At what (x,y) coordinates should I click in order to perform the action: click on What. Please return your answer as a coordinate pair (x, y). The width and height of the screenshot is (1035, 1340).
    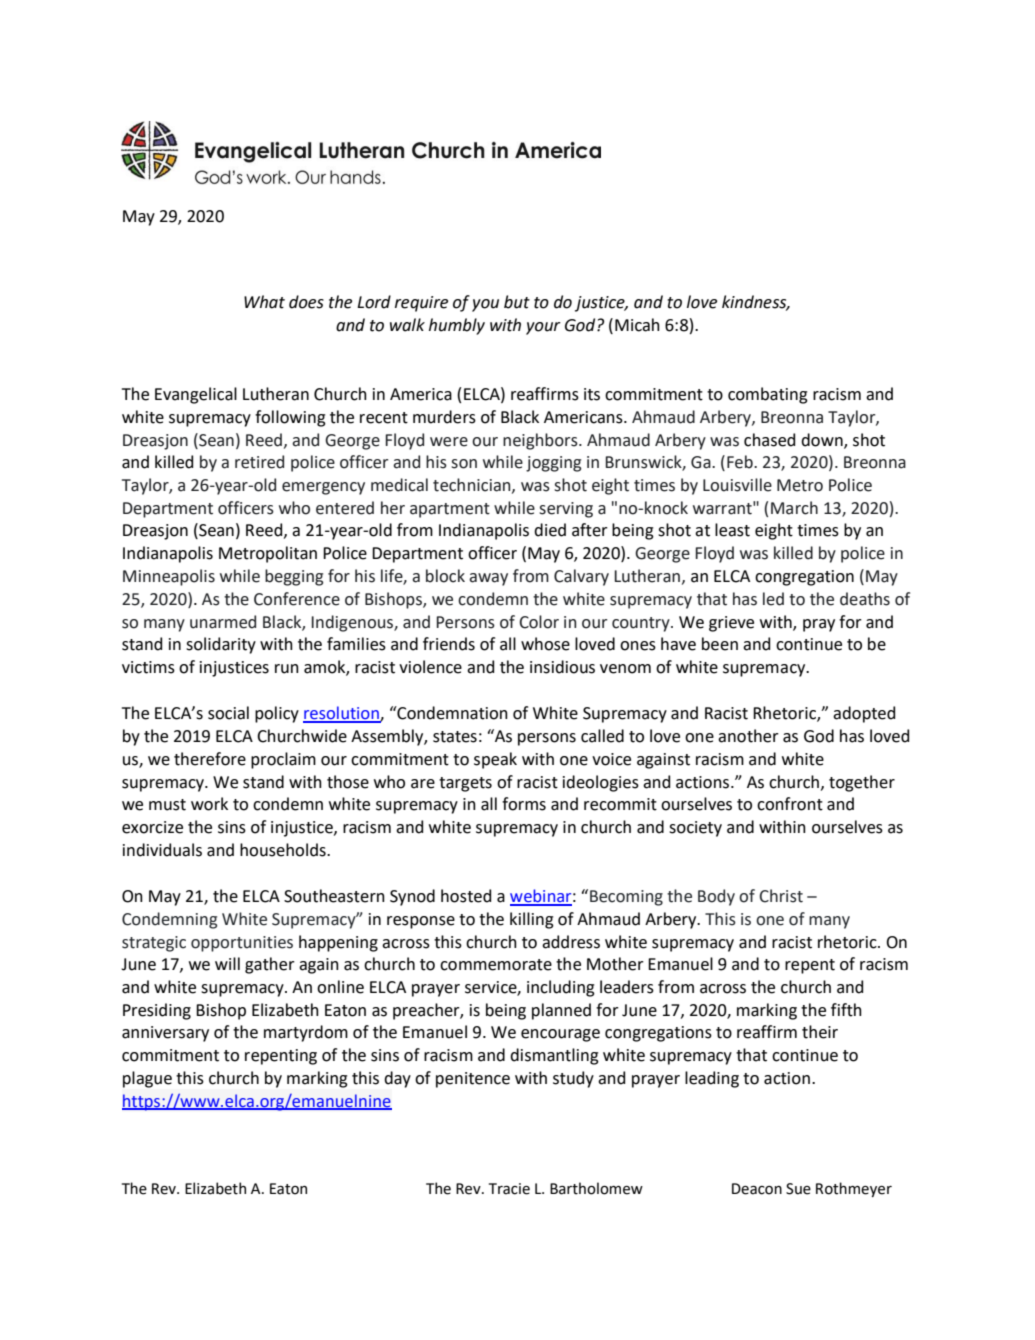
    Looking at the image, I should click on (264, 302).
